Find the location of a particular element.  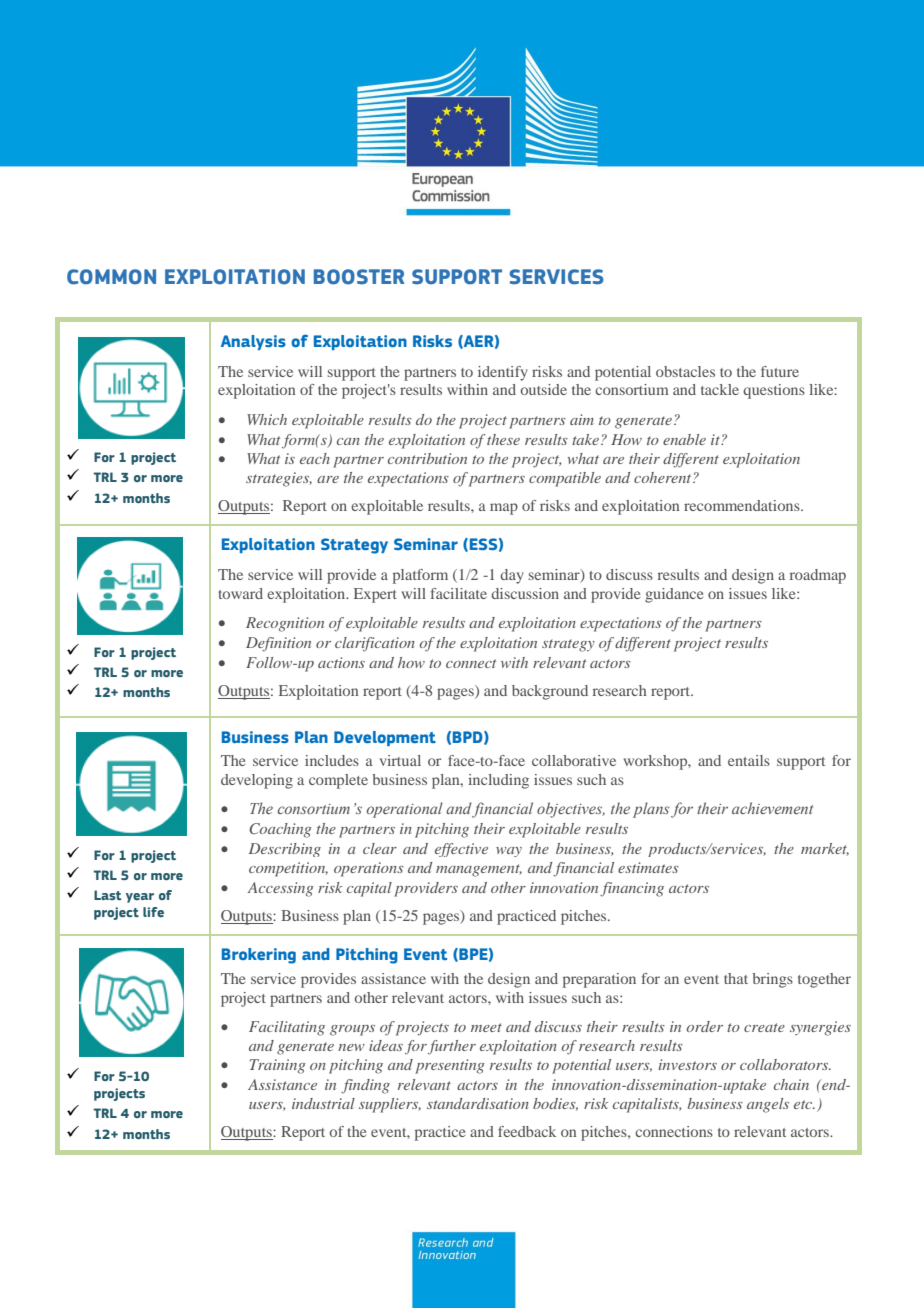

standardisation is located at coordinates (478, 1103).
